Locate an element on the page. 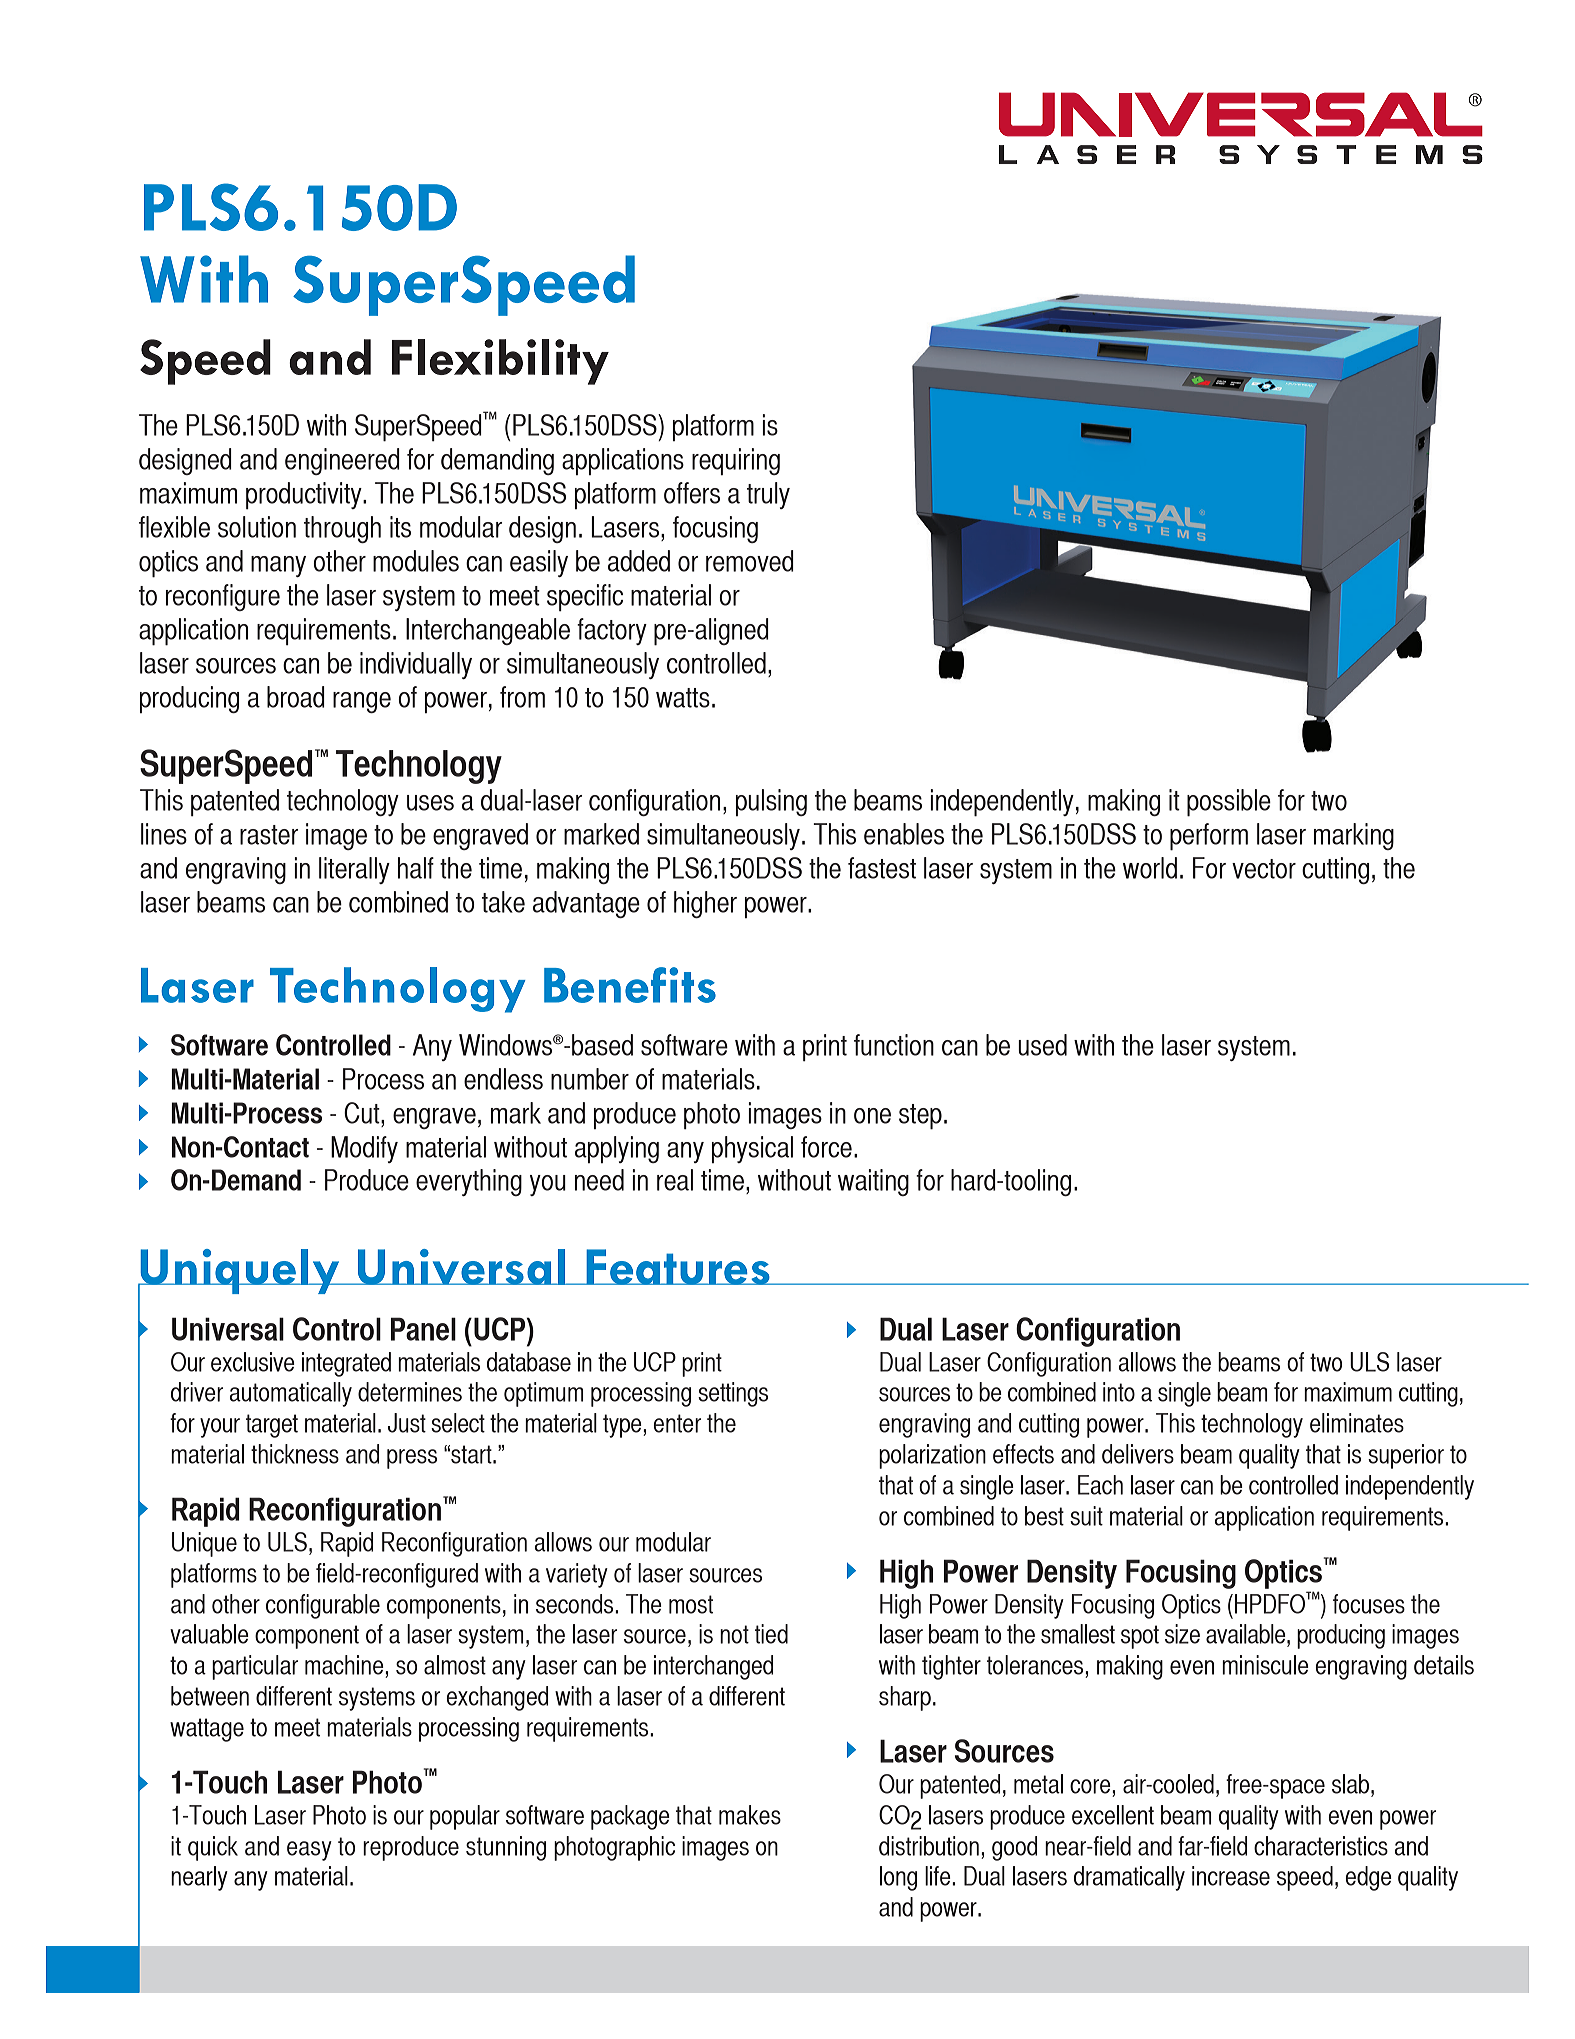 This document has height=2039, width=1575. force is located at coordinates (826, 1147).
